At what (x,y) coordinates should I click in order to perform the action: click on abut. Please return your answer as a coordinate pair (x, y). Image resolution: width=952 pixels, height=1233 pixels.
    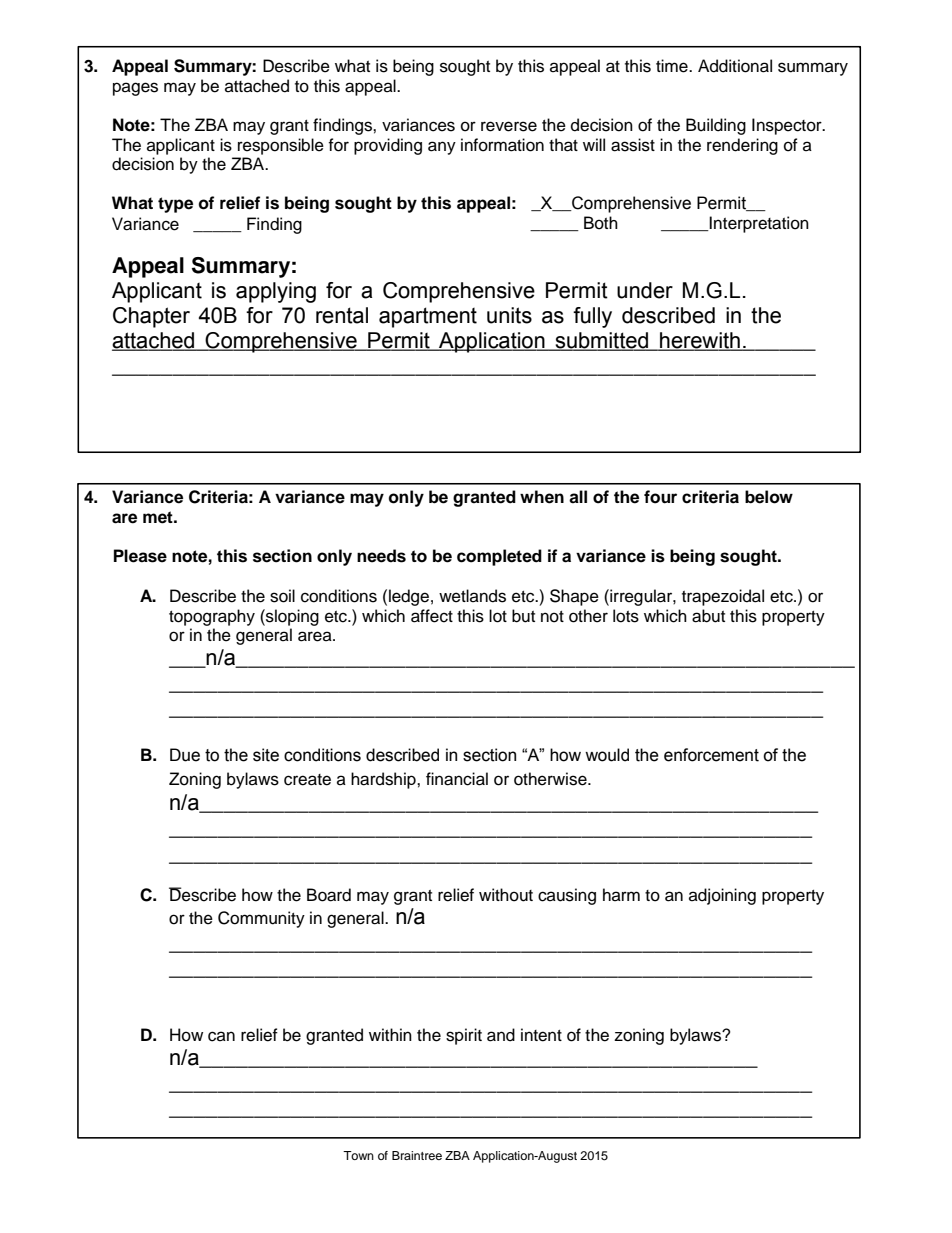
    Looking at the image, I should click on (708, 616).
